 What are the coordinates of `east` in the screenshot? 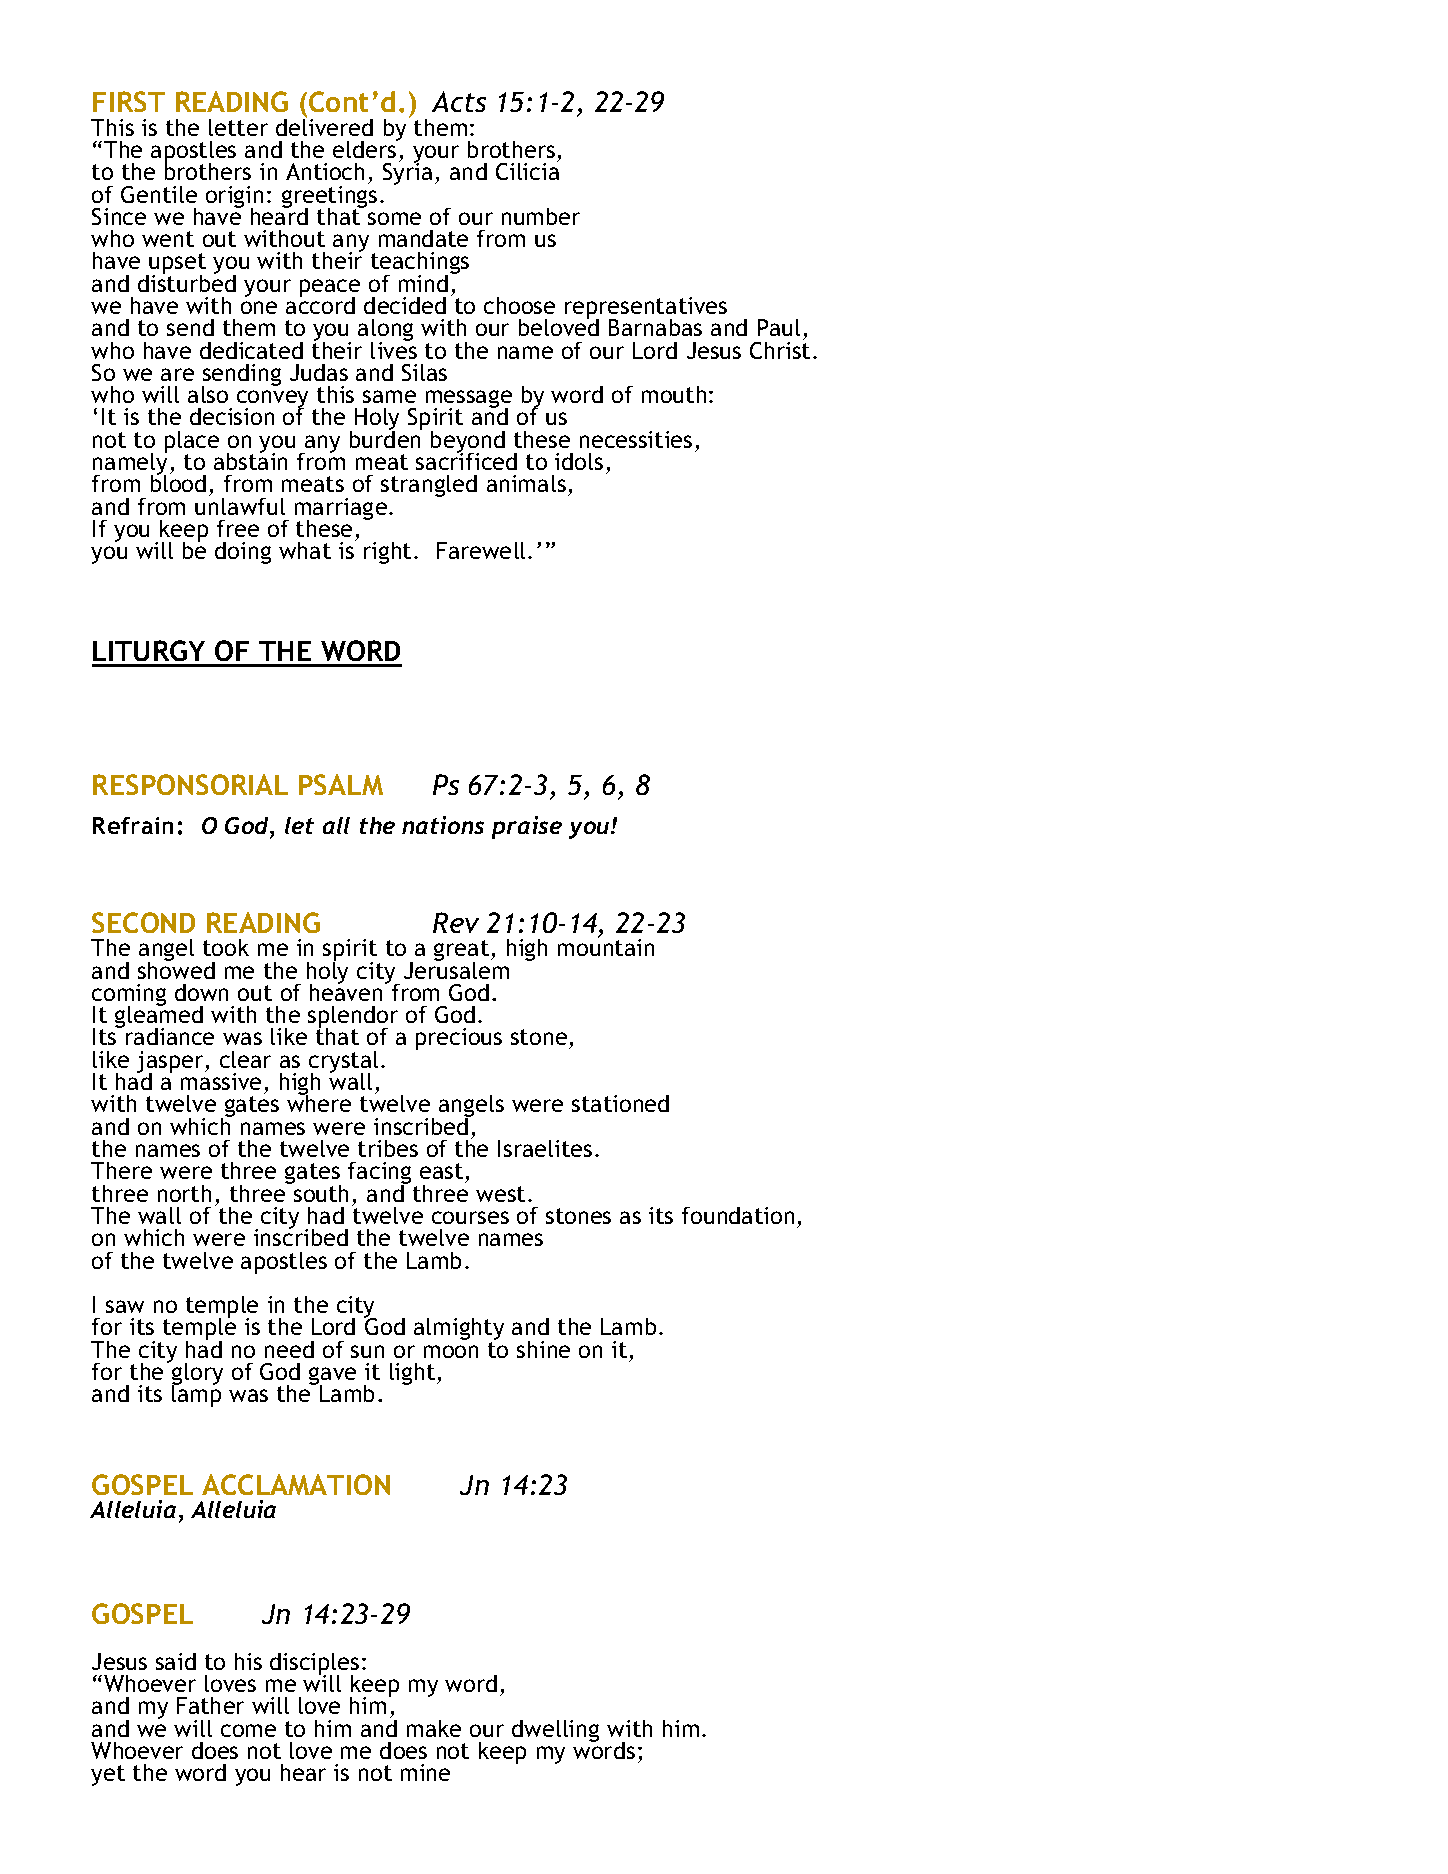 It's located at (443, 1173).
